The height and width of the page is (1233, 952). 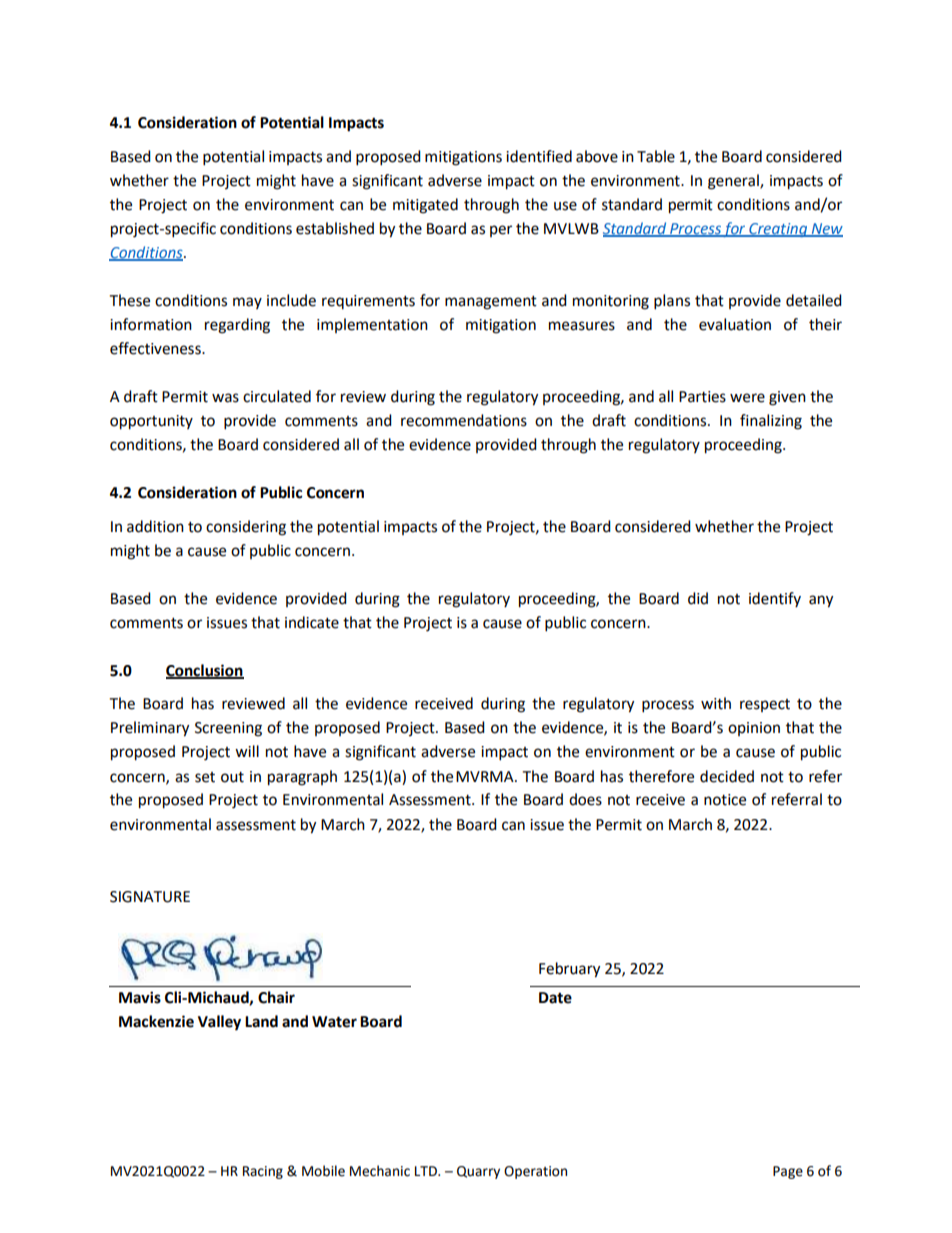 I want to click on considering, so click(x=246, y=528).
